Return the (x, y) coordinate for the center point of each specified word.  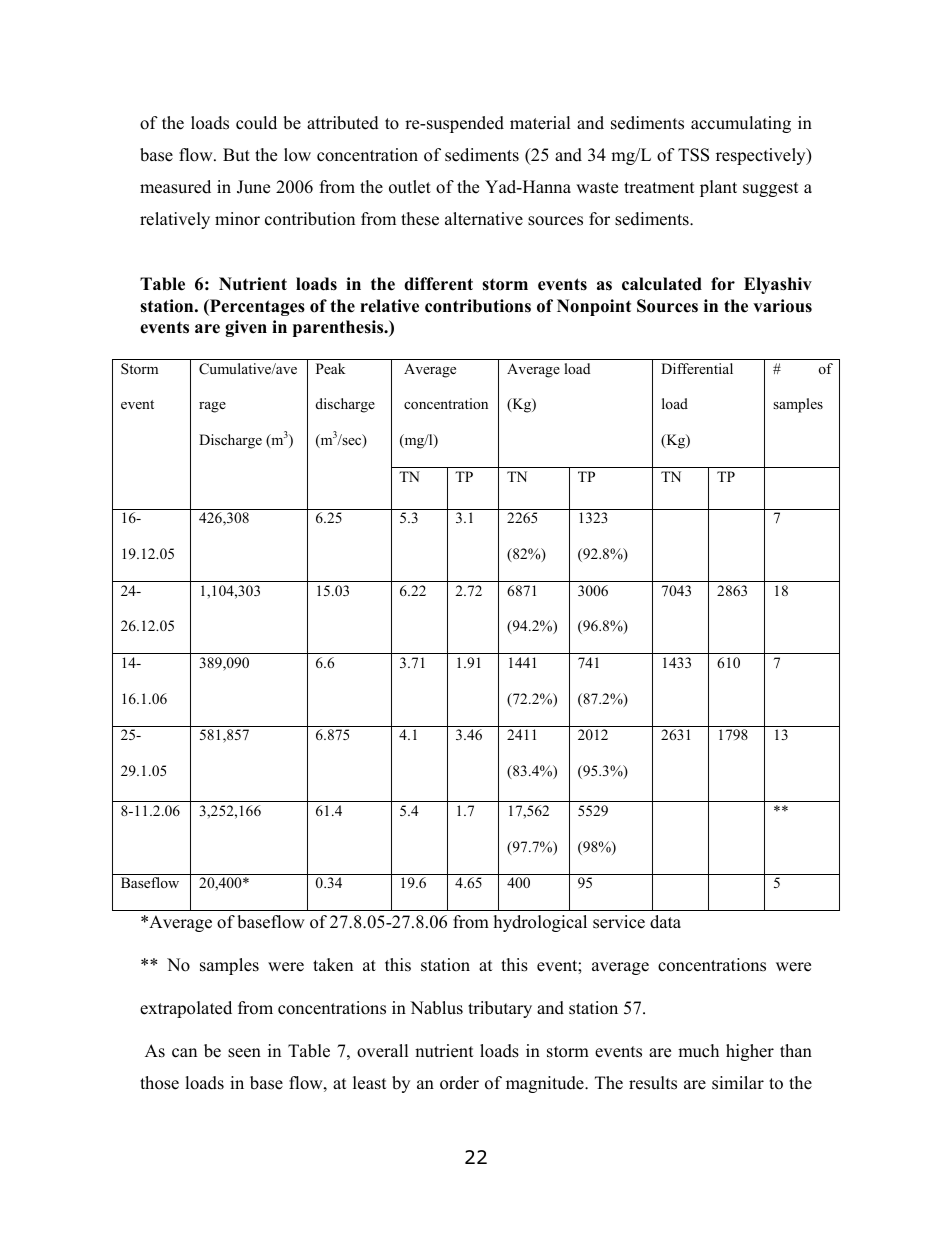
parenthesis (339, 328)
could (256, 123)
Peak (331, 368)
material (540, 123)
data (665, 922)
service (619, 922)
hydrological (540, 923)
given (246, 328)
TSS (693, 155)
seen (244, 1053)
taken (333, 965)
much (698, 1051)
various (782, 306)
